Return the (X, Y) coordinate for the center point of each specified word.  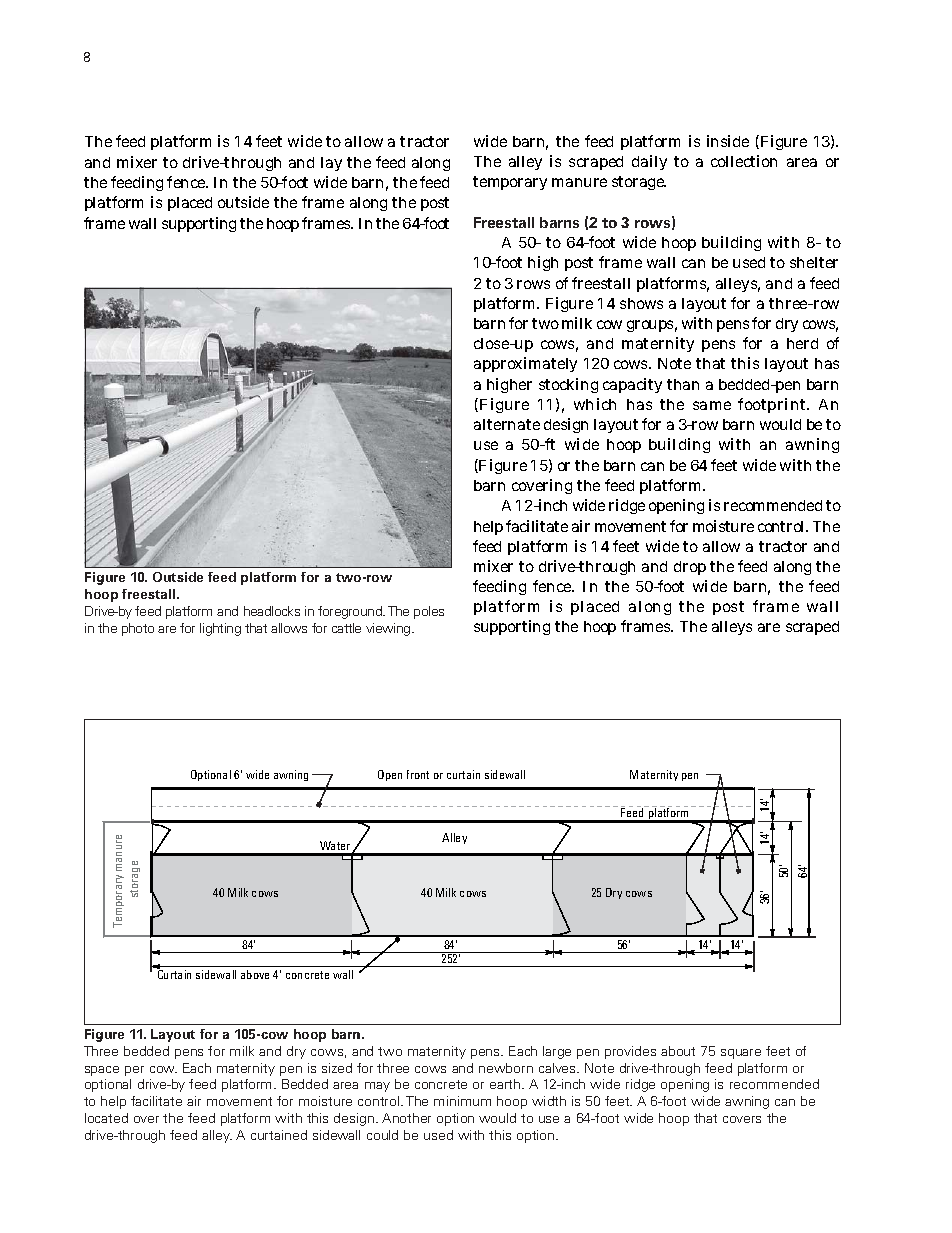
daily (649, 162)
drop (690, 568)
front (418, 774)
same (712, 405)
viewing (389, 629)
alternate (507, 424)
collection (744, 161)
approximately (525, 364)
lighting (220, 629)
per (134, 1071)
